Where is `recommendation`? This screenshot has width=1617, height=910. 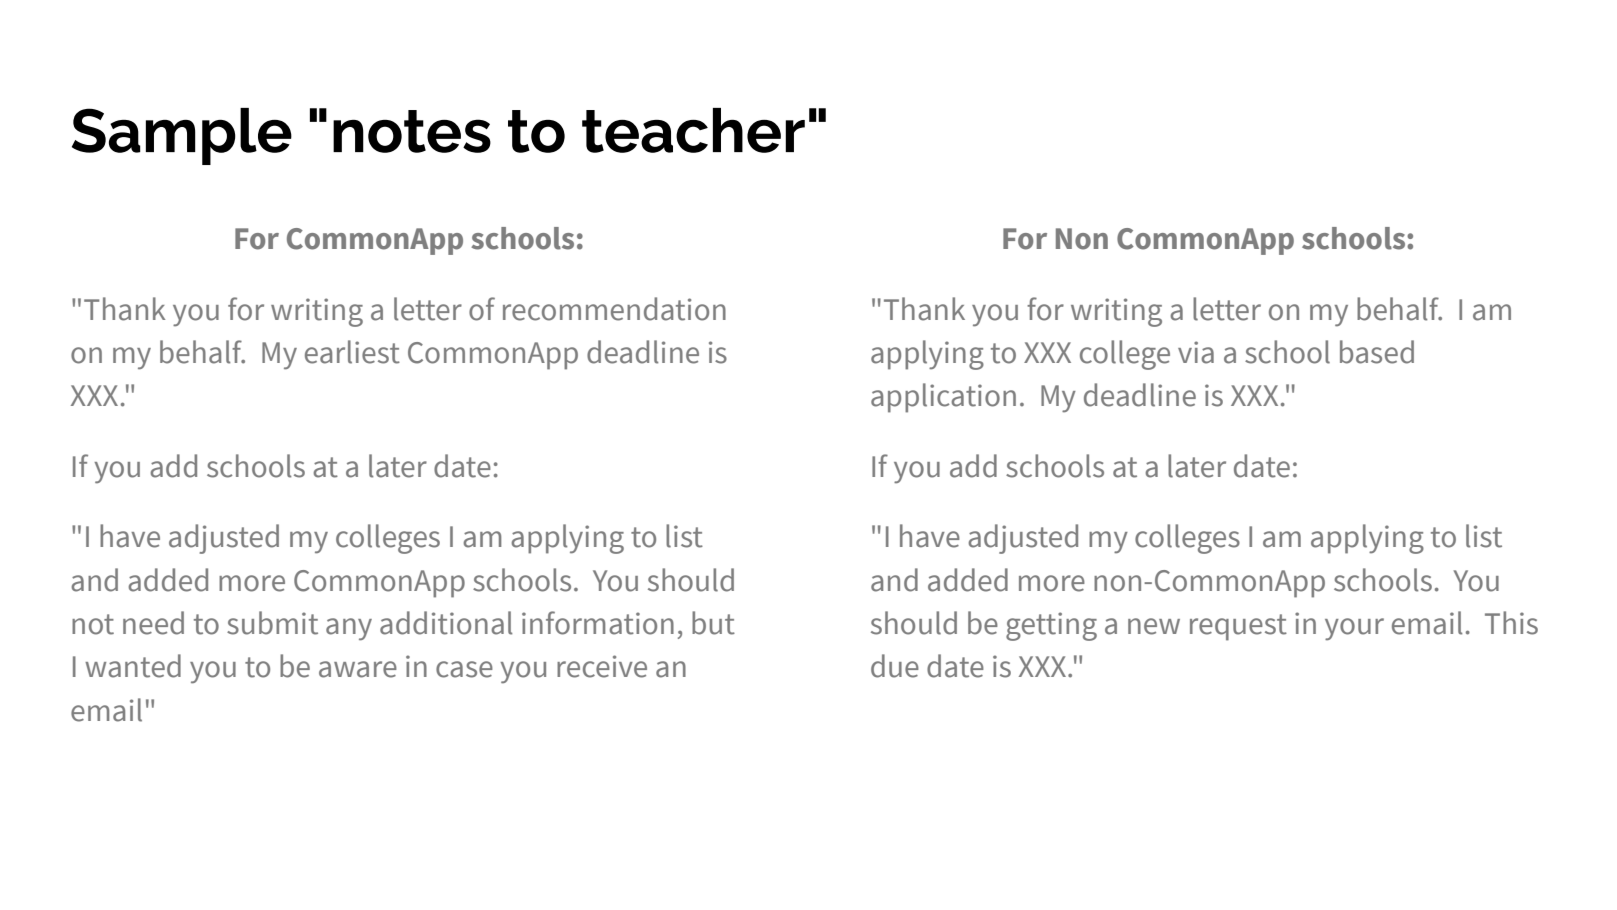 recommendation is located at coordinates (614, 309).
